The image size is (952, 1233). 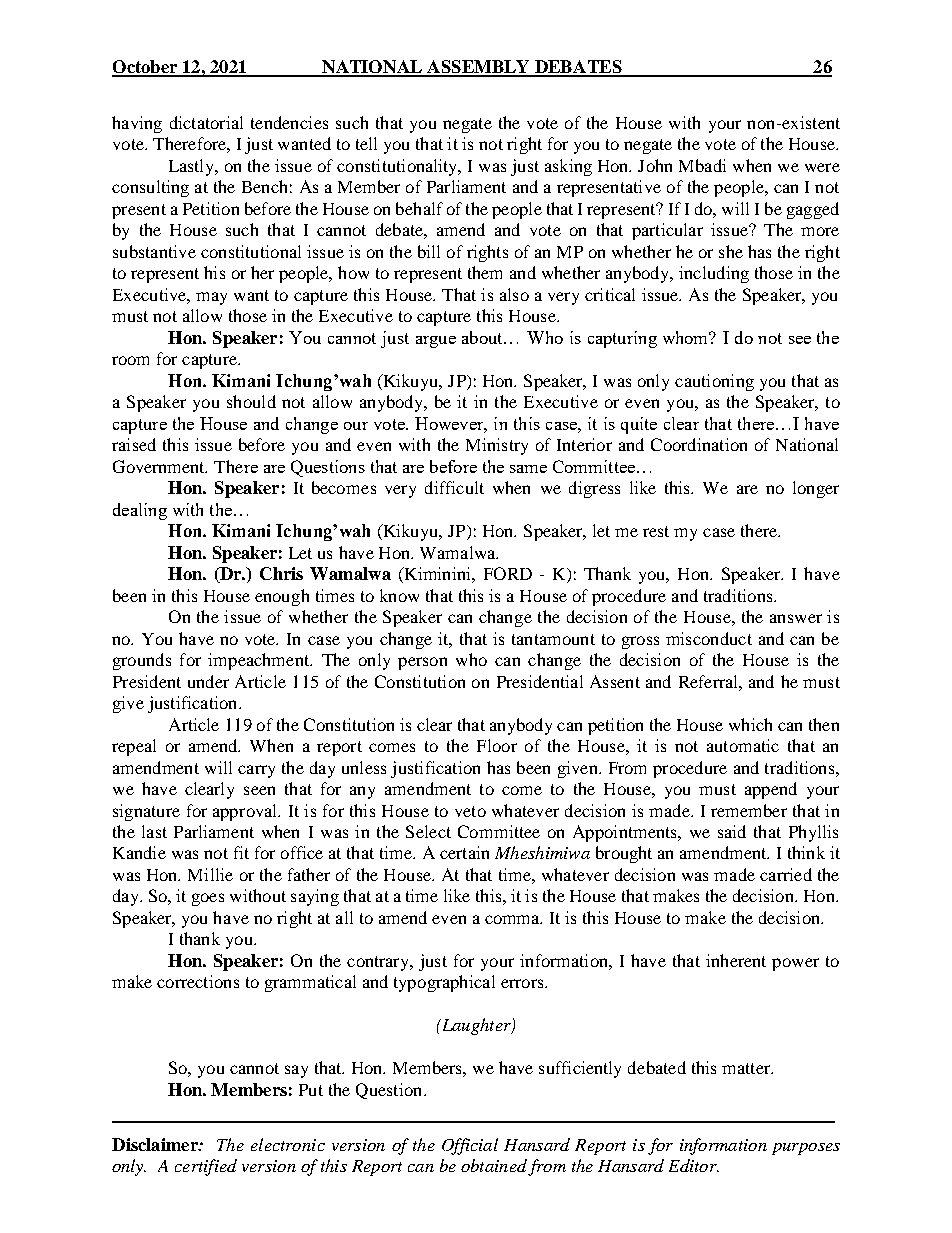 What do you see at coordinates (478, 68) in the screenshot?
I see `ASSEMBLY` at bounding box center [478, 68].
